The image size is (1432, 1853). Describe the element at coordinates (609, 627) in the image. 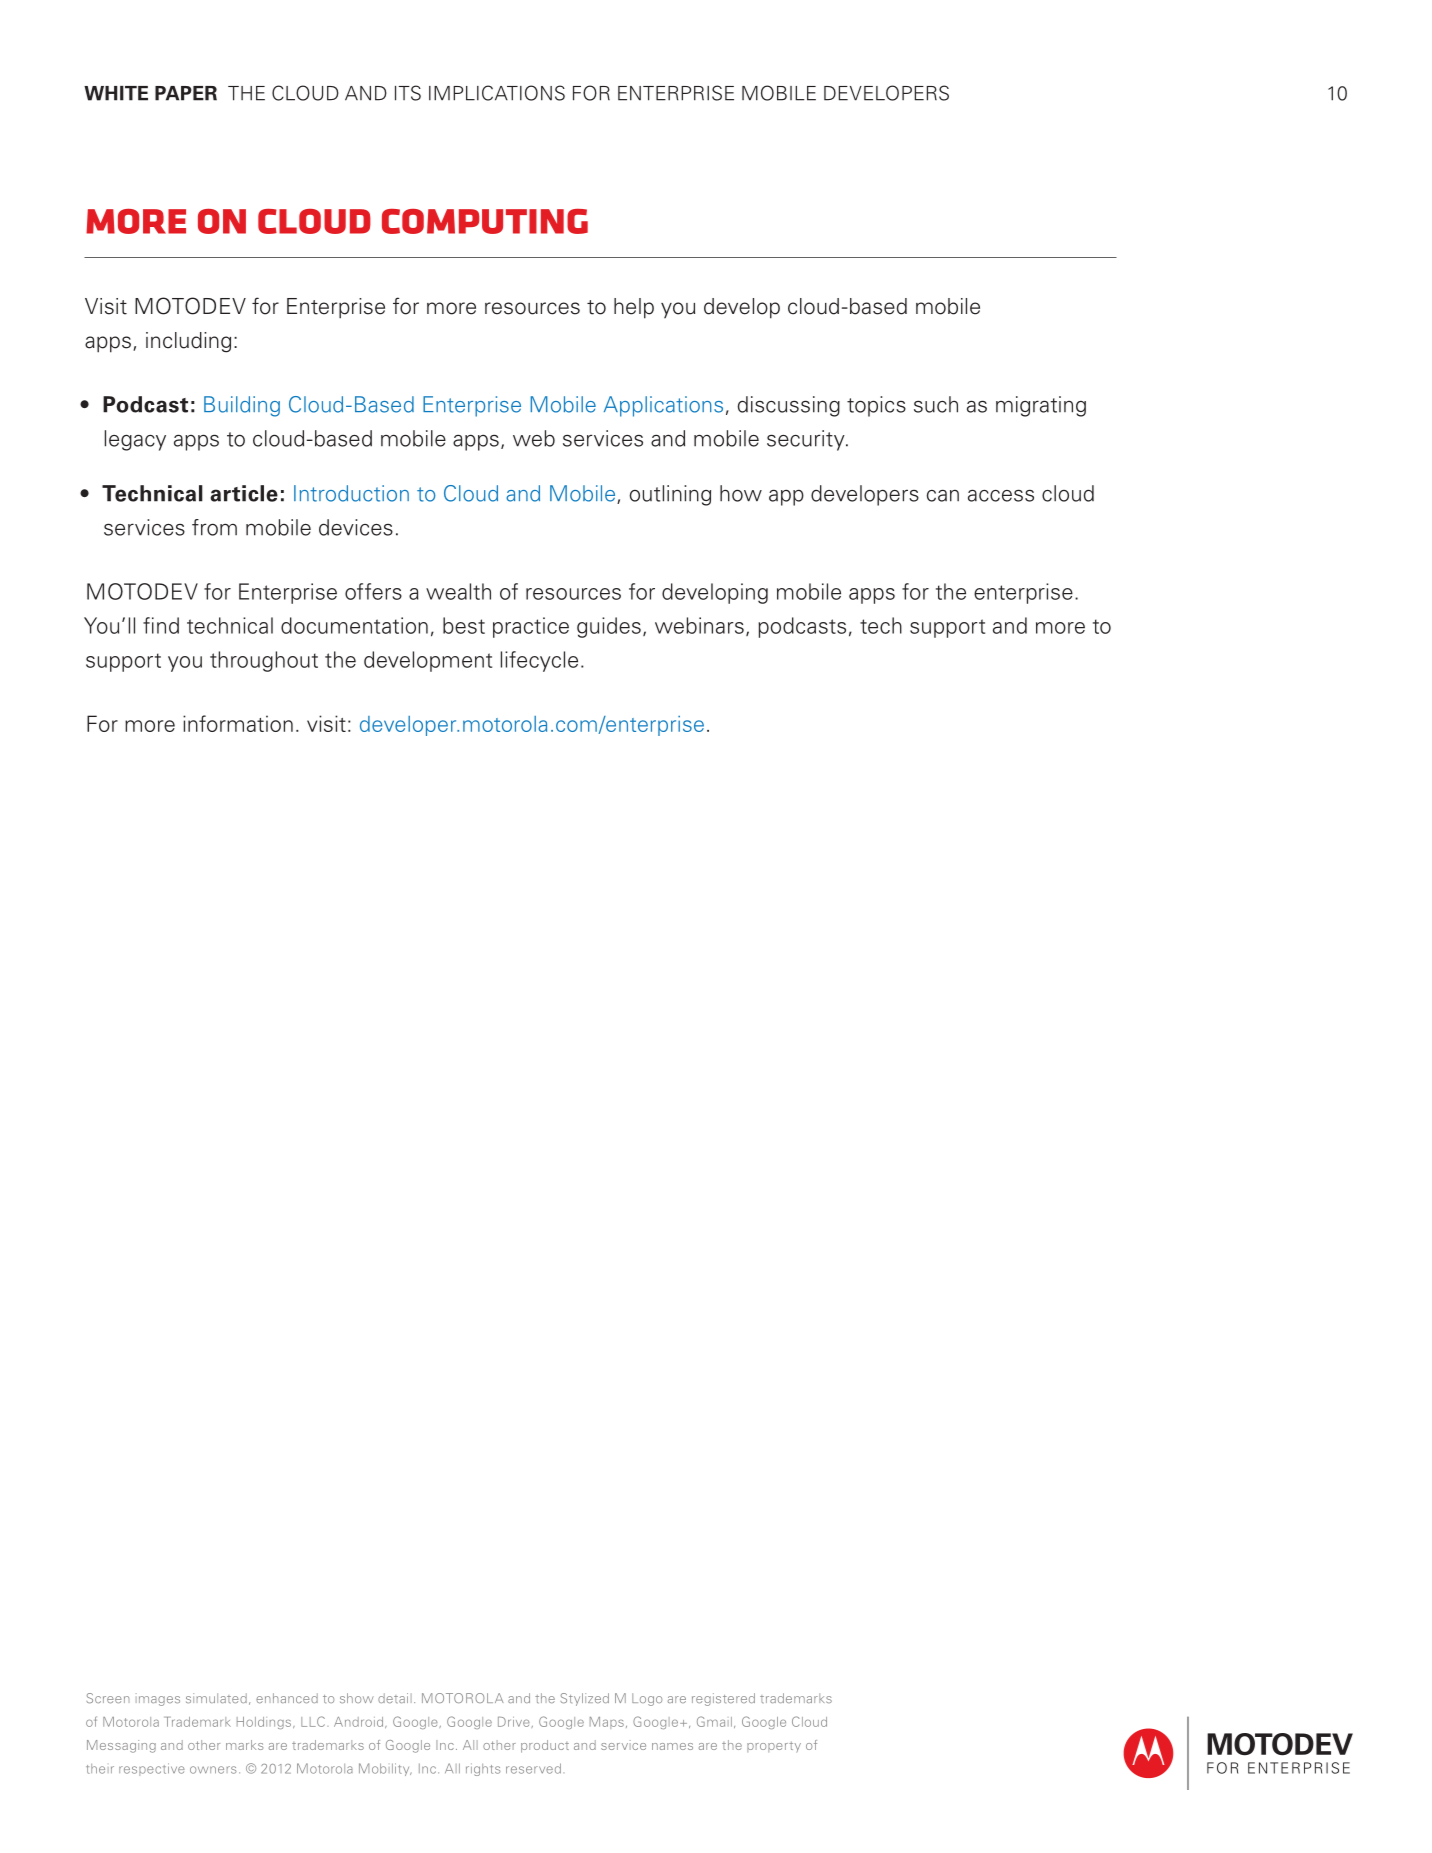

I see `guides` at that location.
